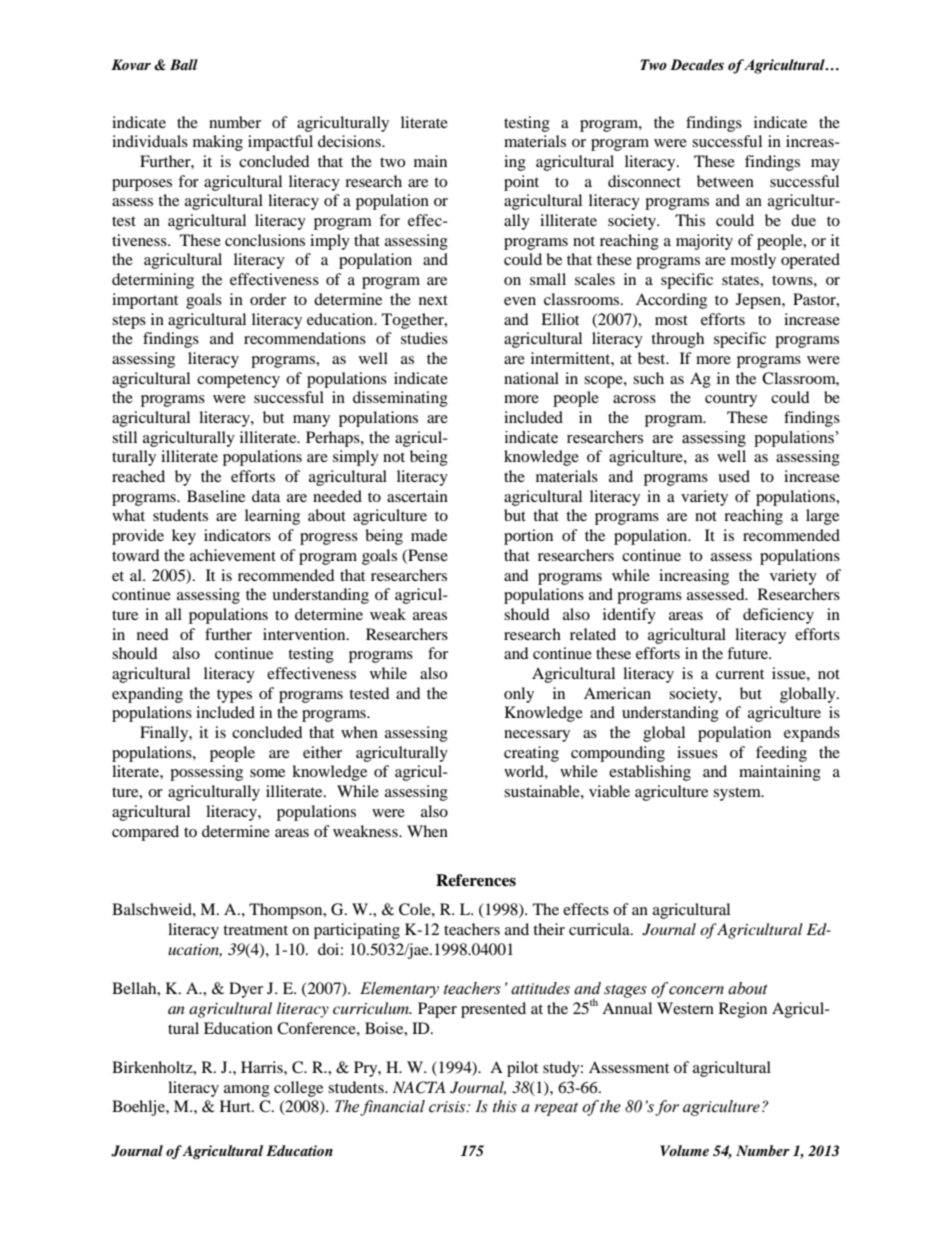  What do you see at coordinates (236, 1106) in the screenshot?
I see `Hurt` at bounding box center [236, 1106].
